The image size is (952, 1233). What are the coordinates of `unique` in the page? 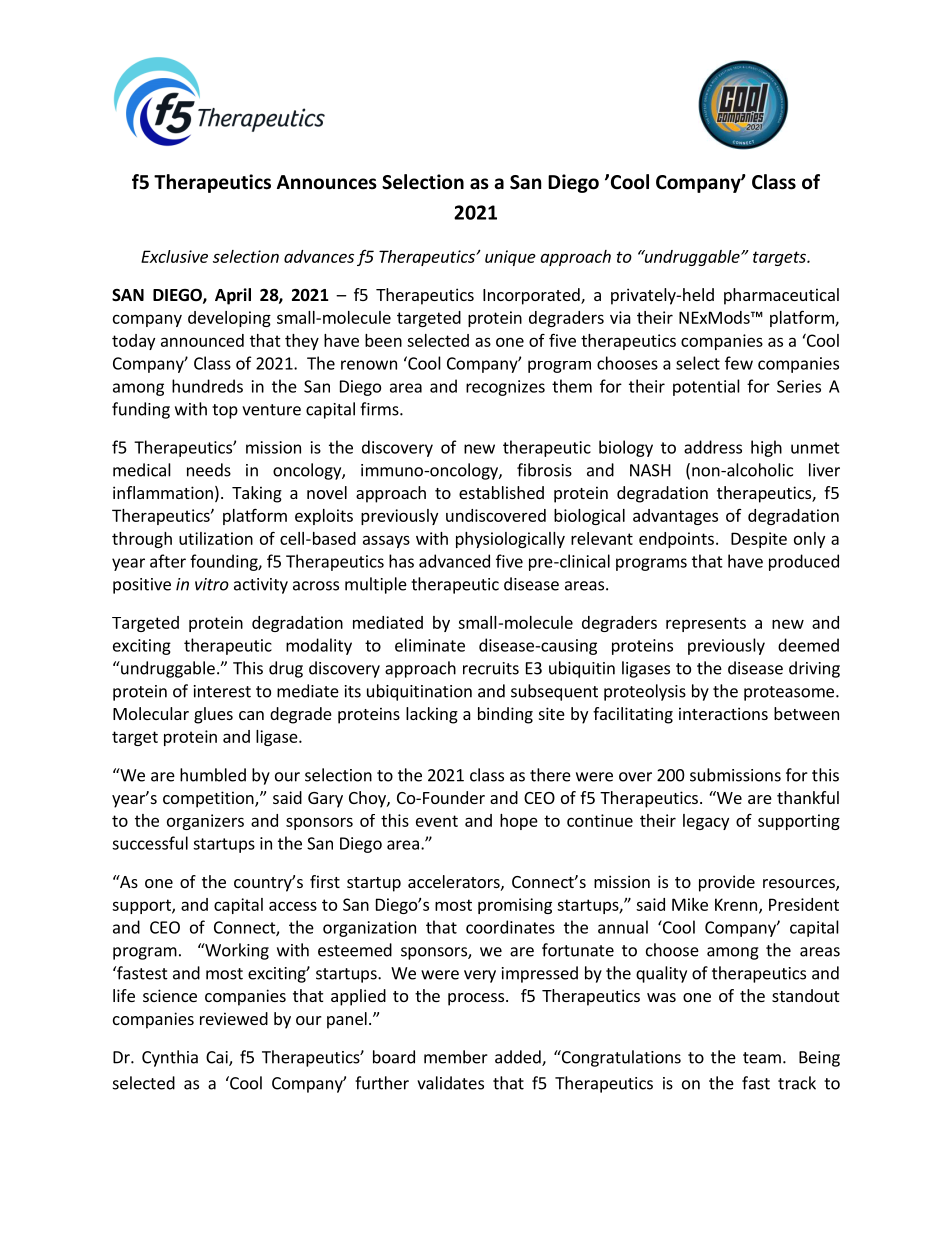 It's located at (510, 258).
